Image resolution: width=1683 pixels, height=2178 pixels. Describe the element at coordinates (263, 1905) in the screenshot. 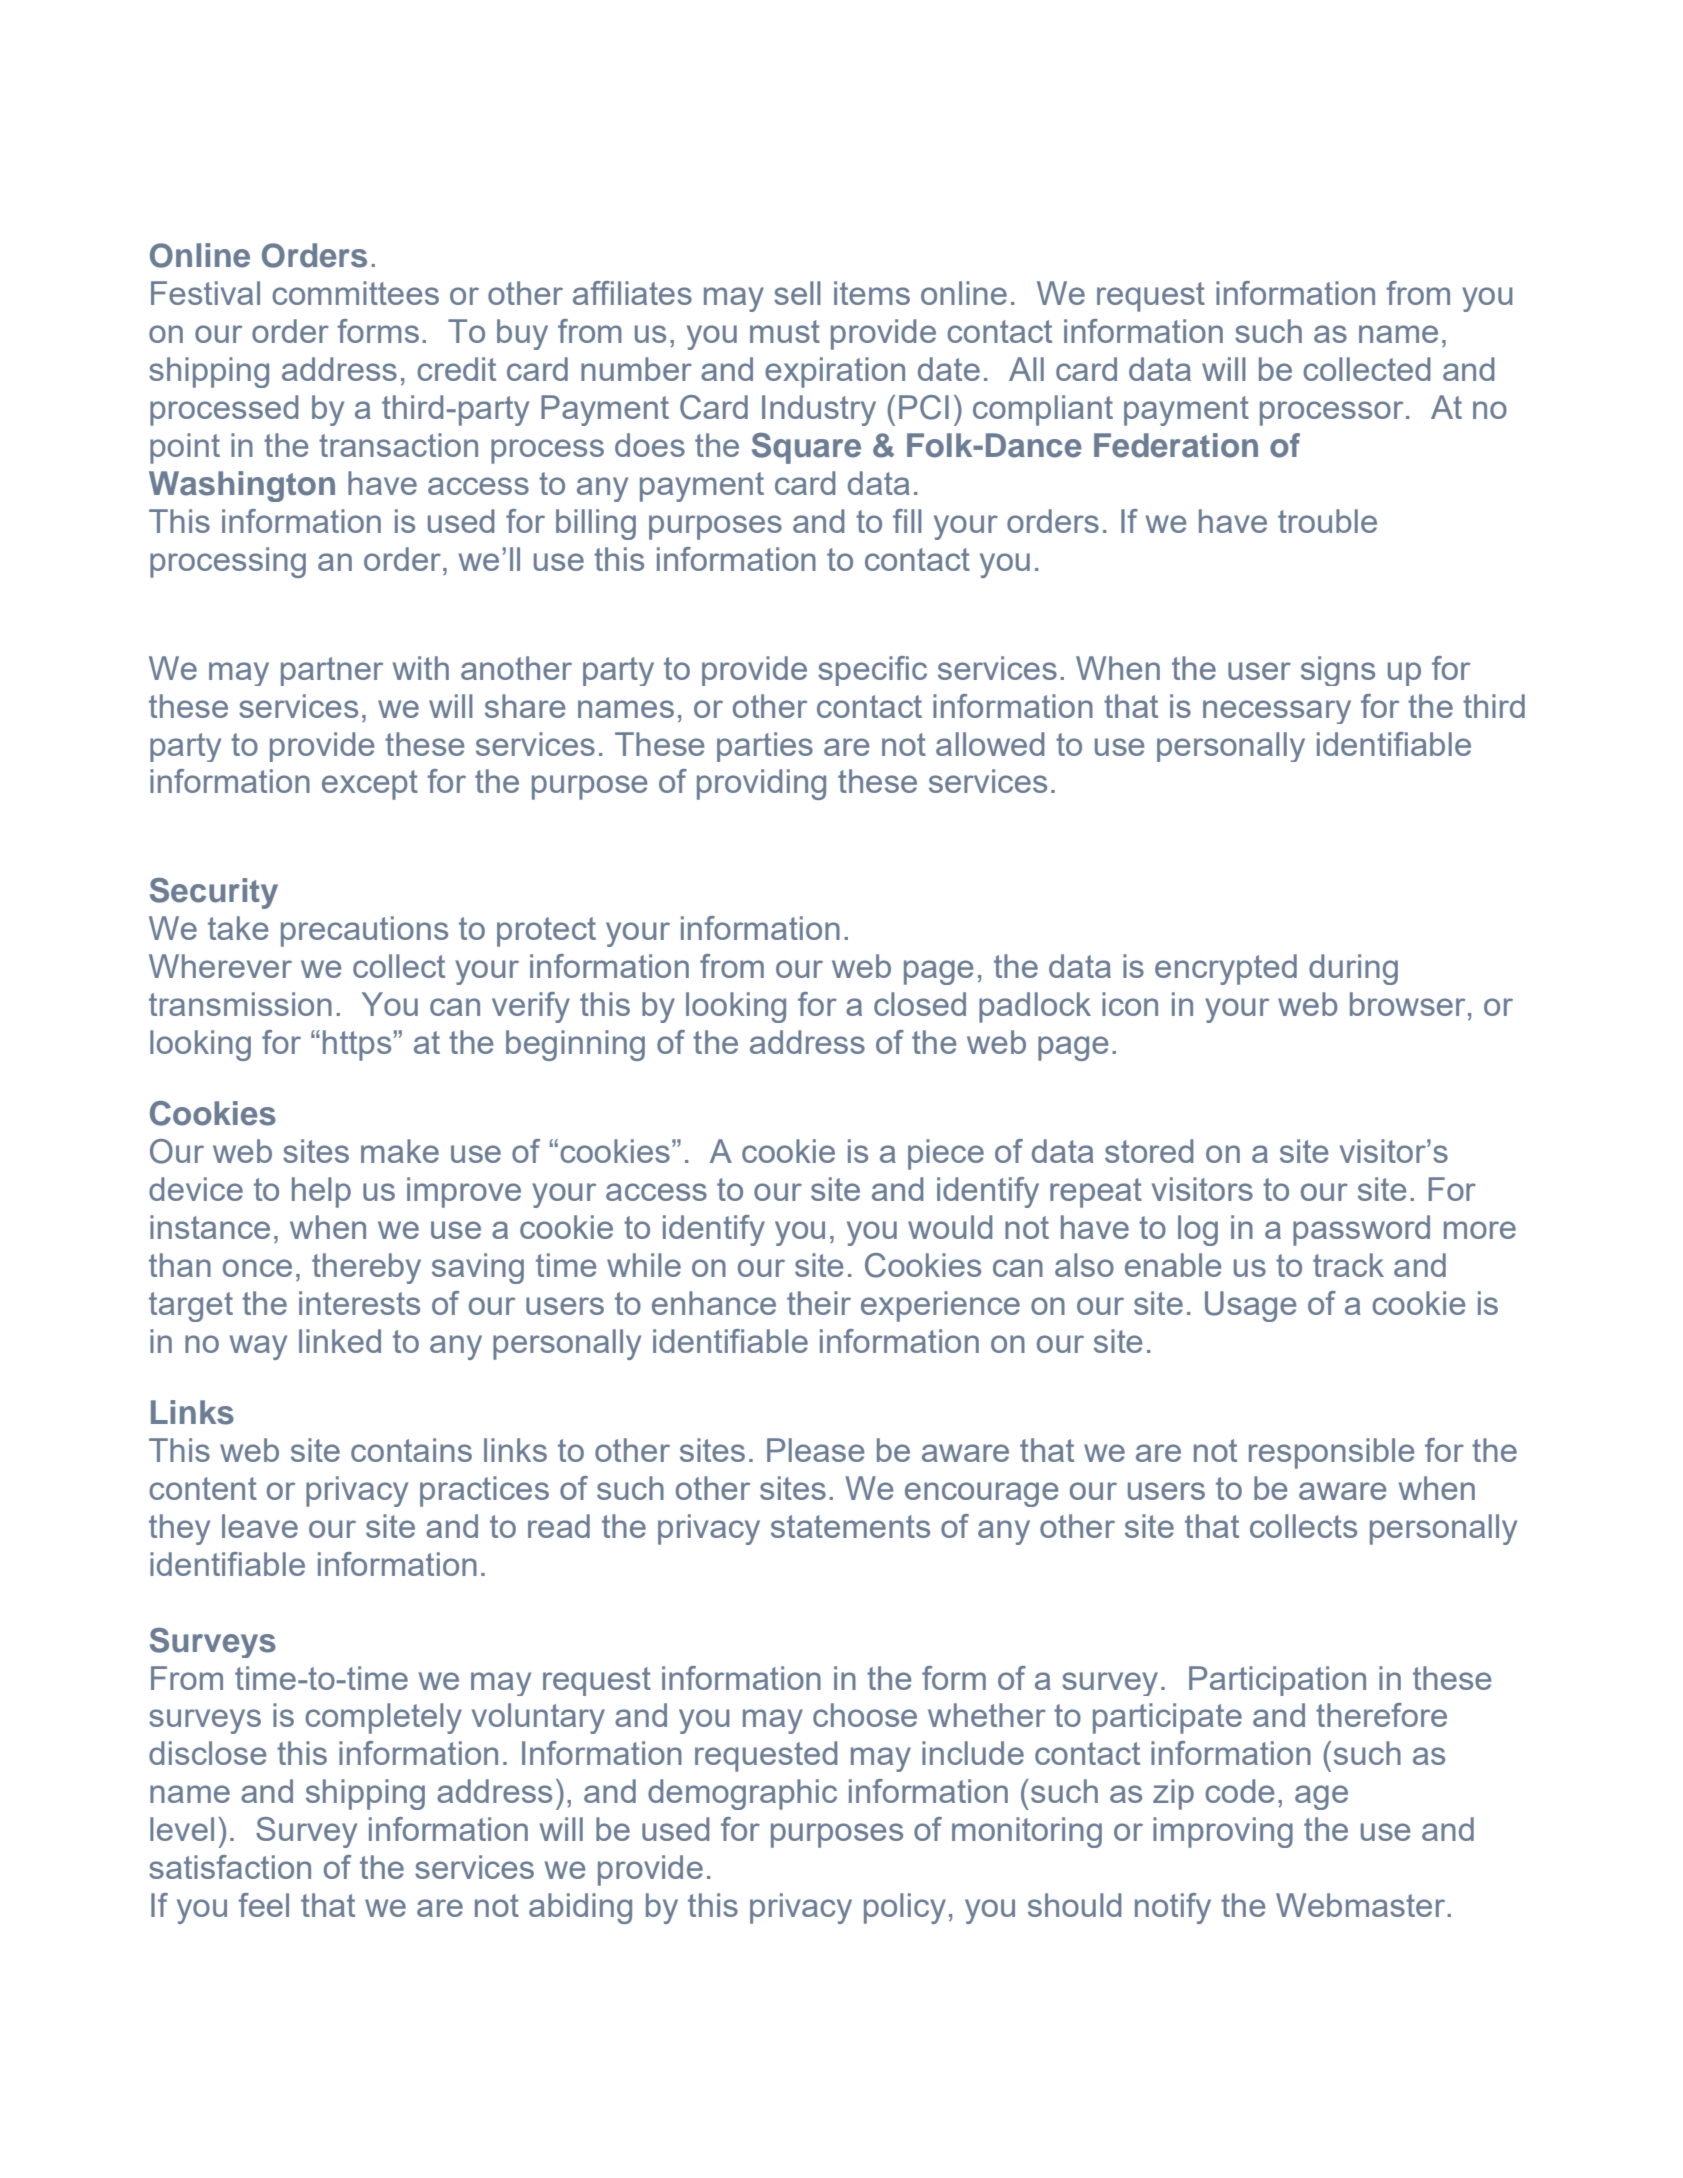

I see `feel` at that location.
